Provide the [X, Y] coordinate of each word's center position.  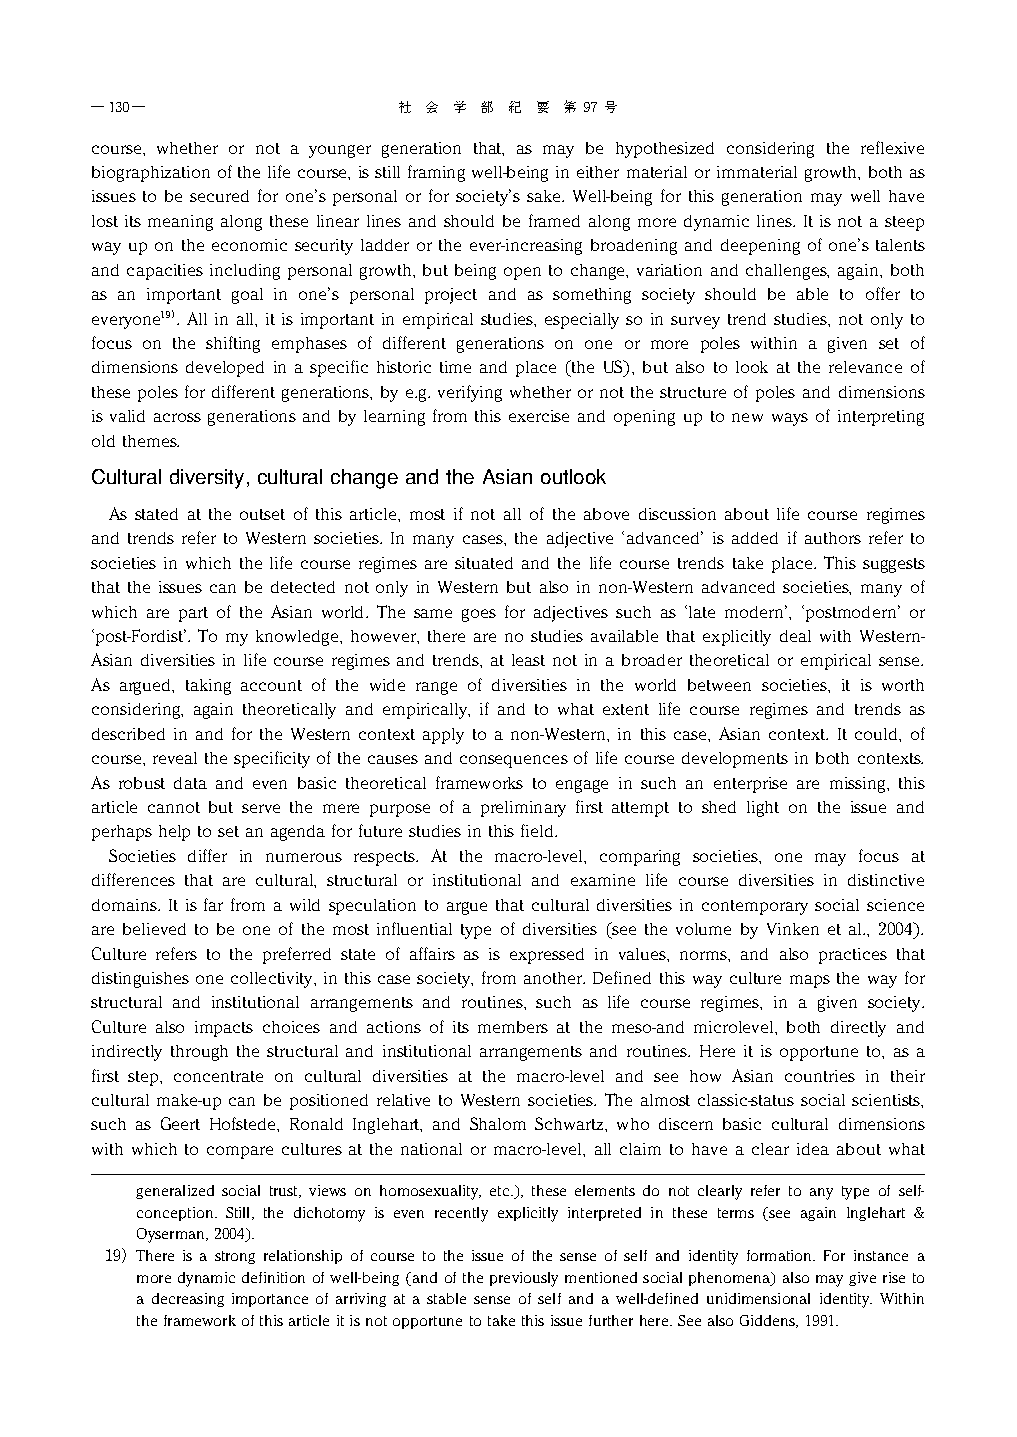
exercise [539, 416]
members [513, 1027]
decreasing [188, 1300]
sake [545, 196]
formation [780, 1255]
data [190, 783]
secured [219, 196]
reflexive [892, 147]
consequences [514, 761]
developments [735, 760]
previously [524, 1279]
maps [810, 981]
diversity [207, 479]
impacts [224, 1029]
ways [790, 419]
